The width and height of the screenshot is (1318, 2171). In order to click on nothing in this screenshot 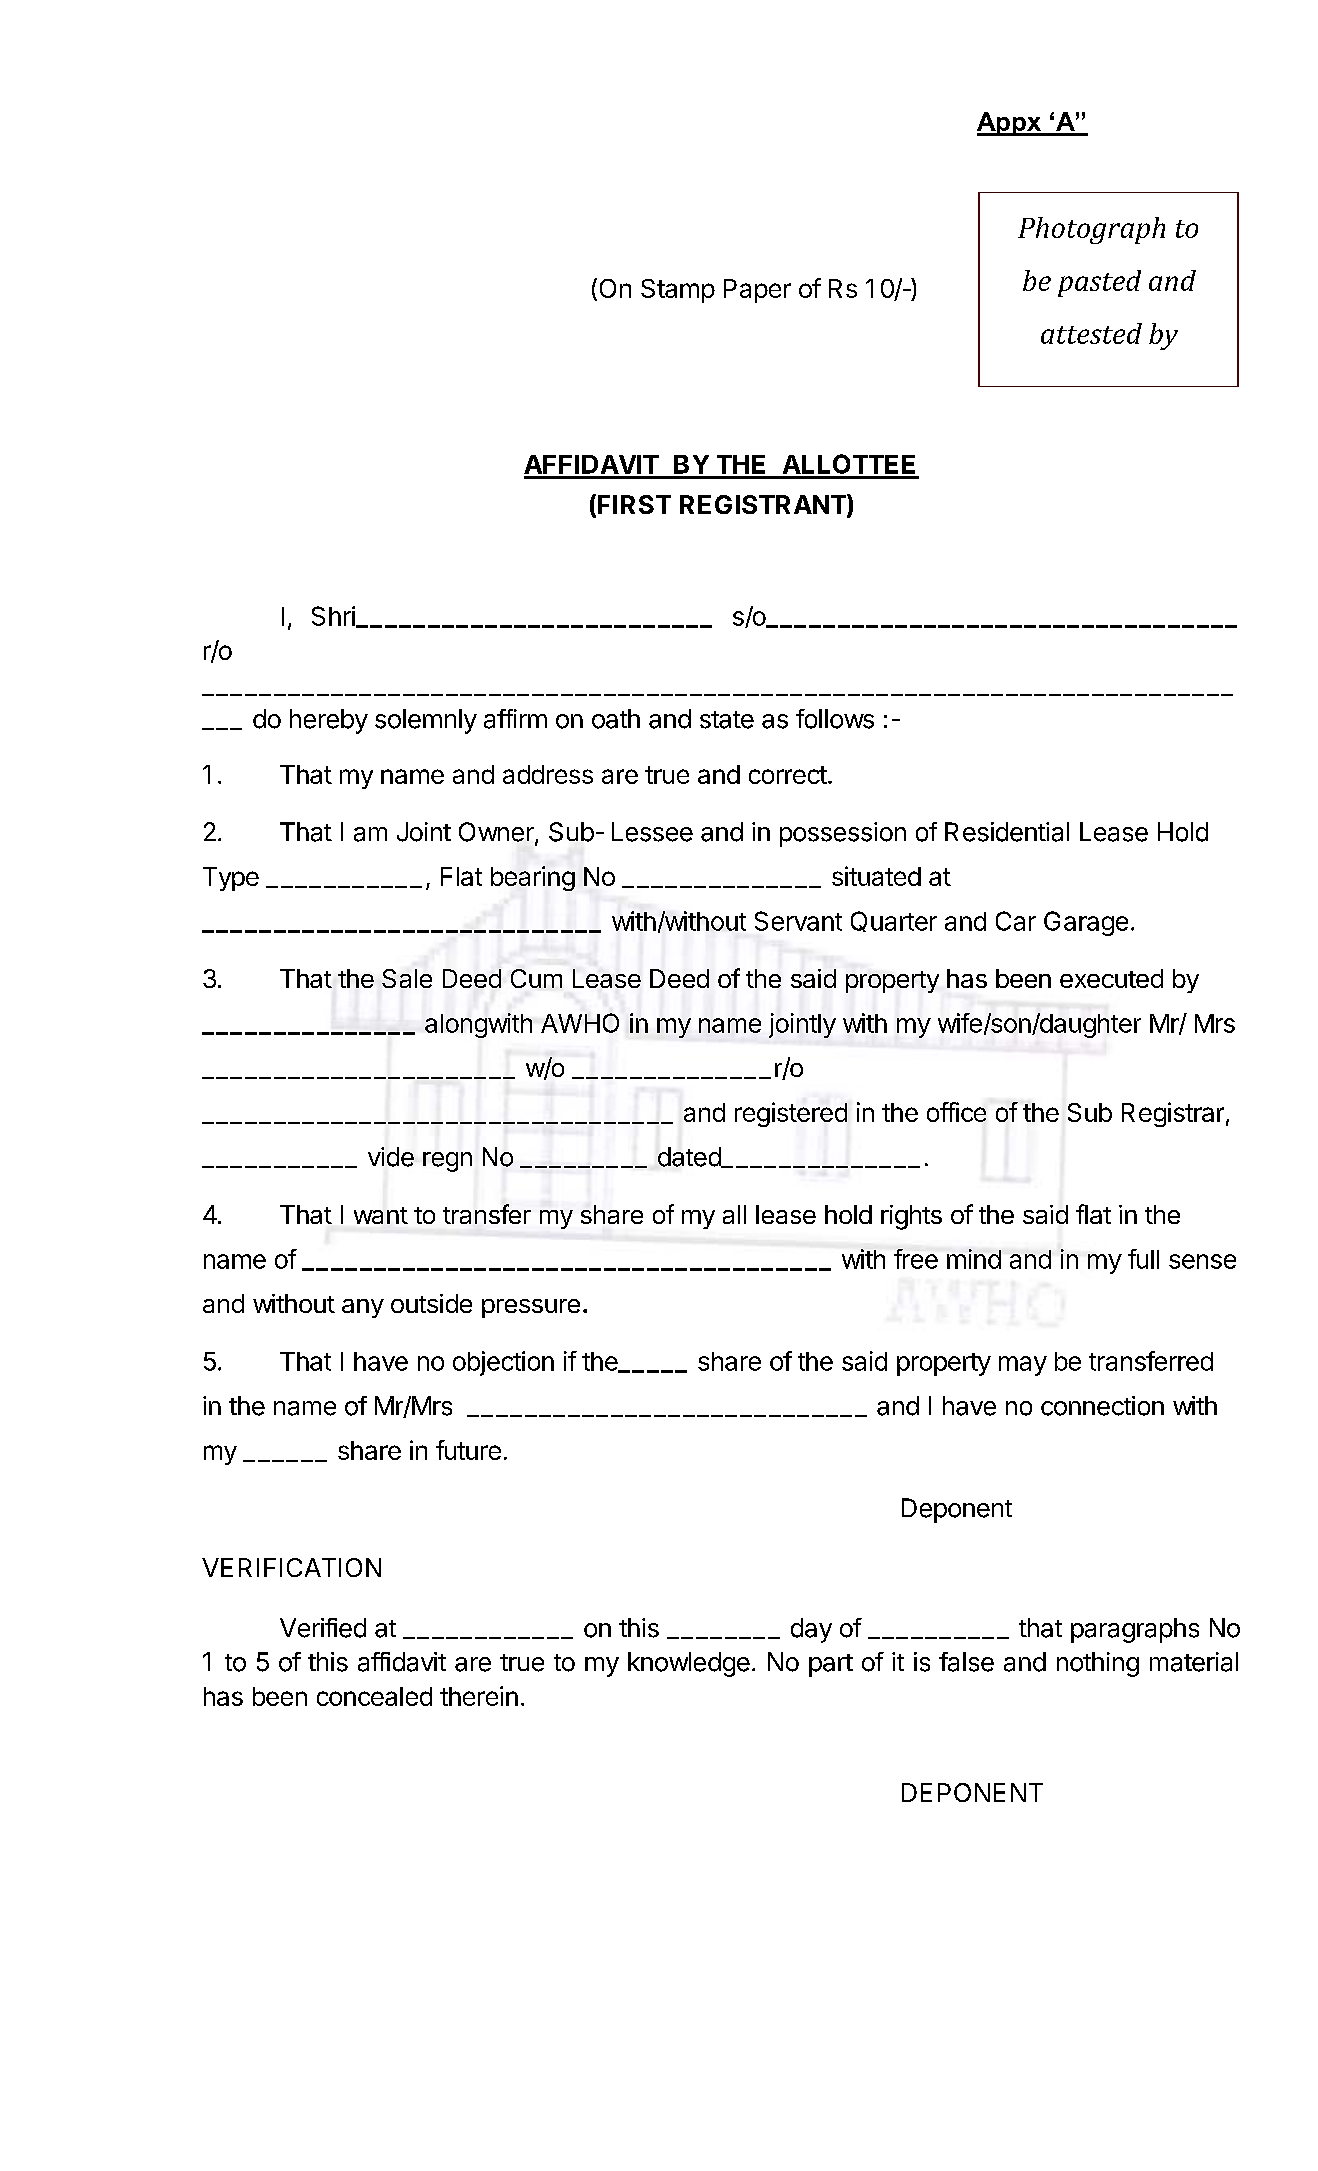, I will do `click(1098, 1664)`.
